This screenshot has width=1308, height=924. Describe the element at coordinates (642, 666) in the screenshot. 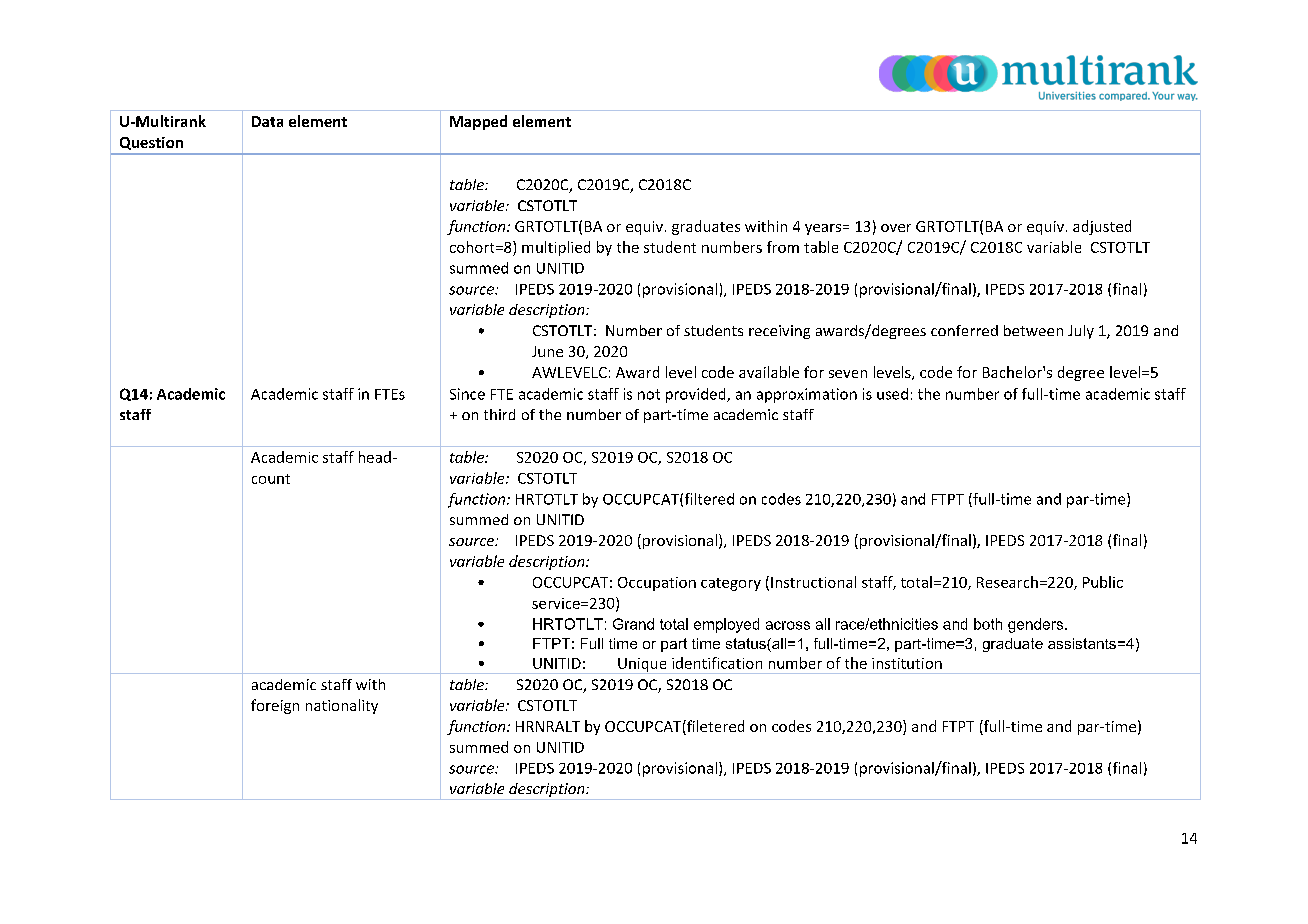

I see `Unique` at that location.
